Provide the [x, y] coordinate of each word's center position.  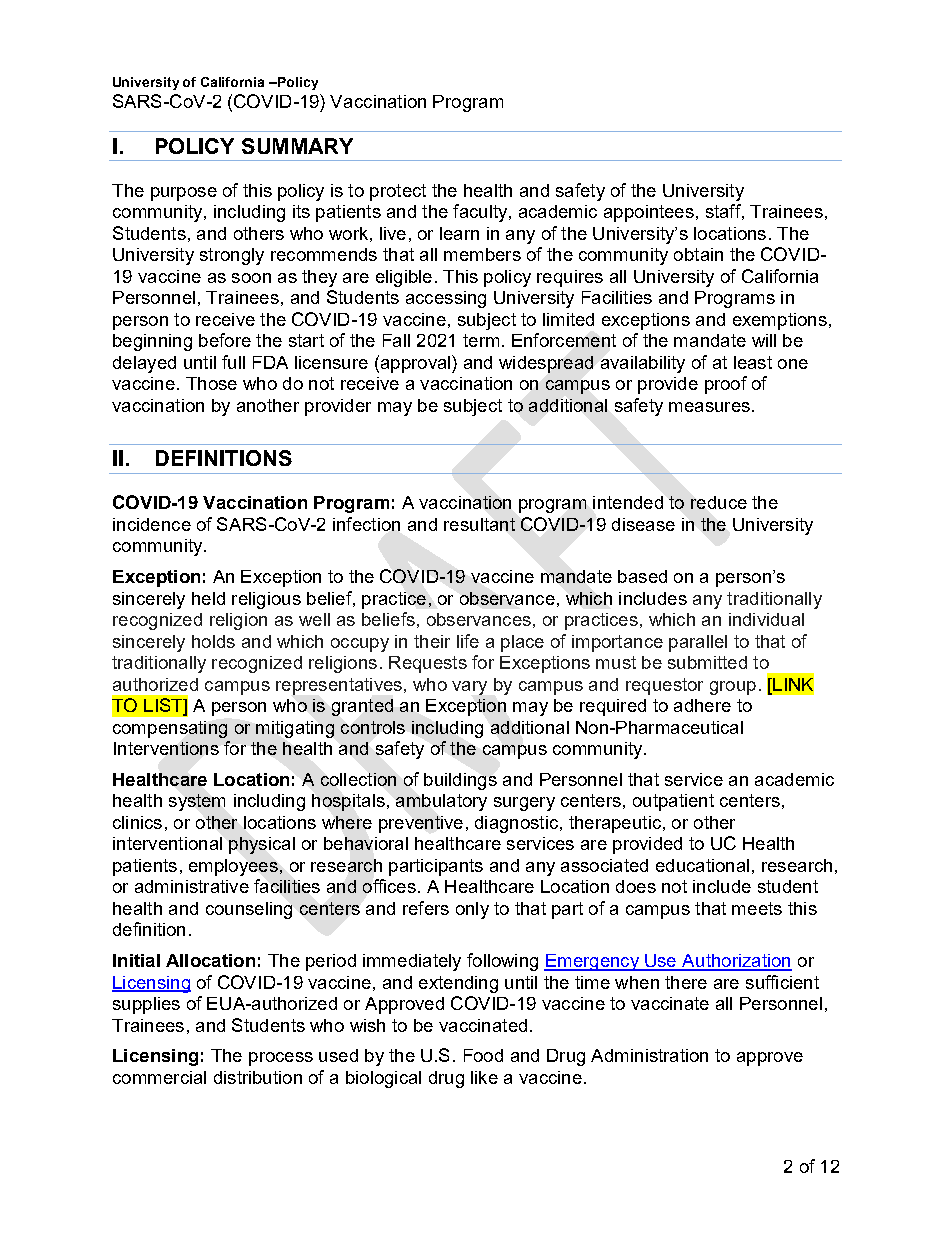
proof [726, 385]
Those [211, 383]
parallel [698, 643]
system [197, 802]
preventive [421, 824]
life [468, 641]
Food [483, 1055]
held [208, 598]
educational [702, 865]
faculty [481, 213]
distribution [258, 1077]
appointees [649, 213]
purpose [184, 194]
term [481, 340]
